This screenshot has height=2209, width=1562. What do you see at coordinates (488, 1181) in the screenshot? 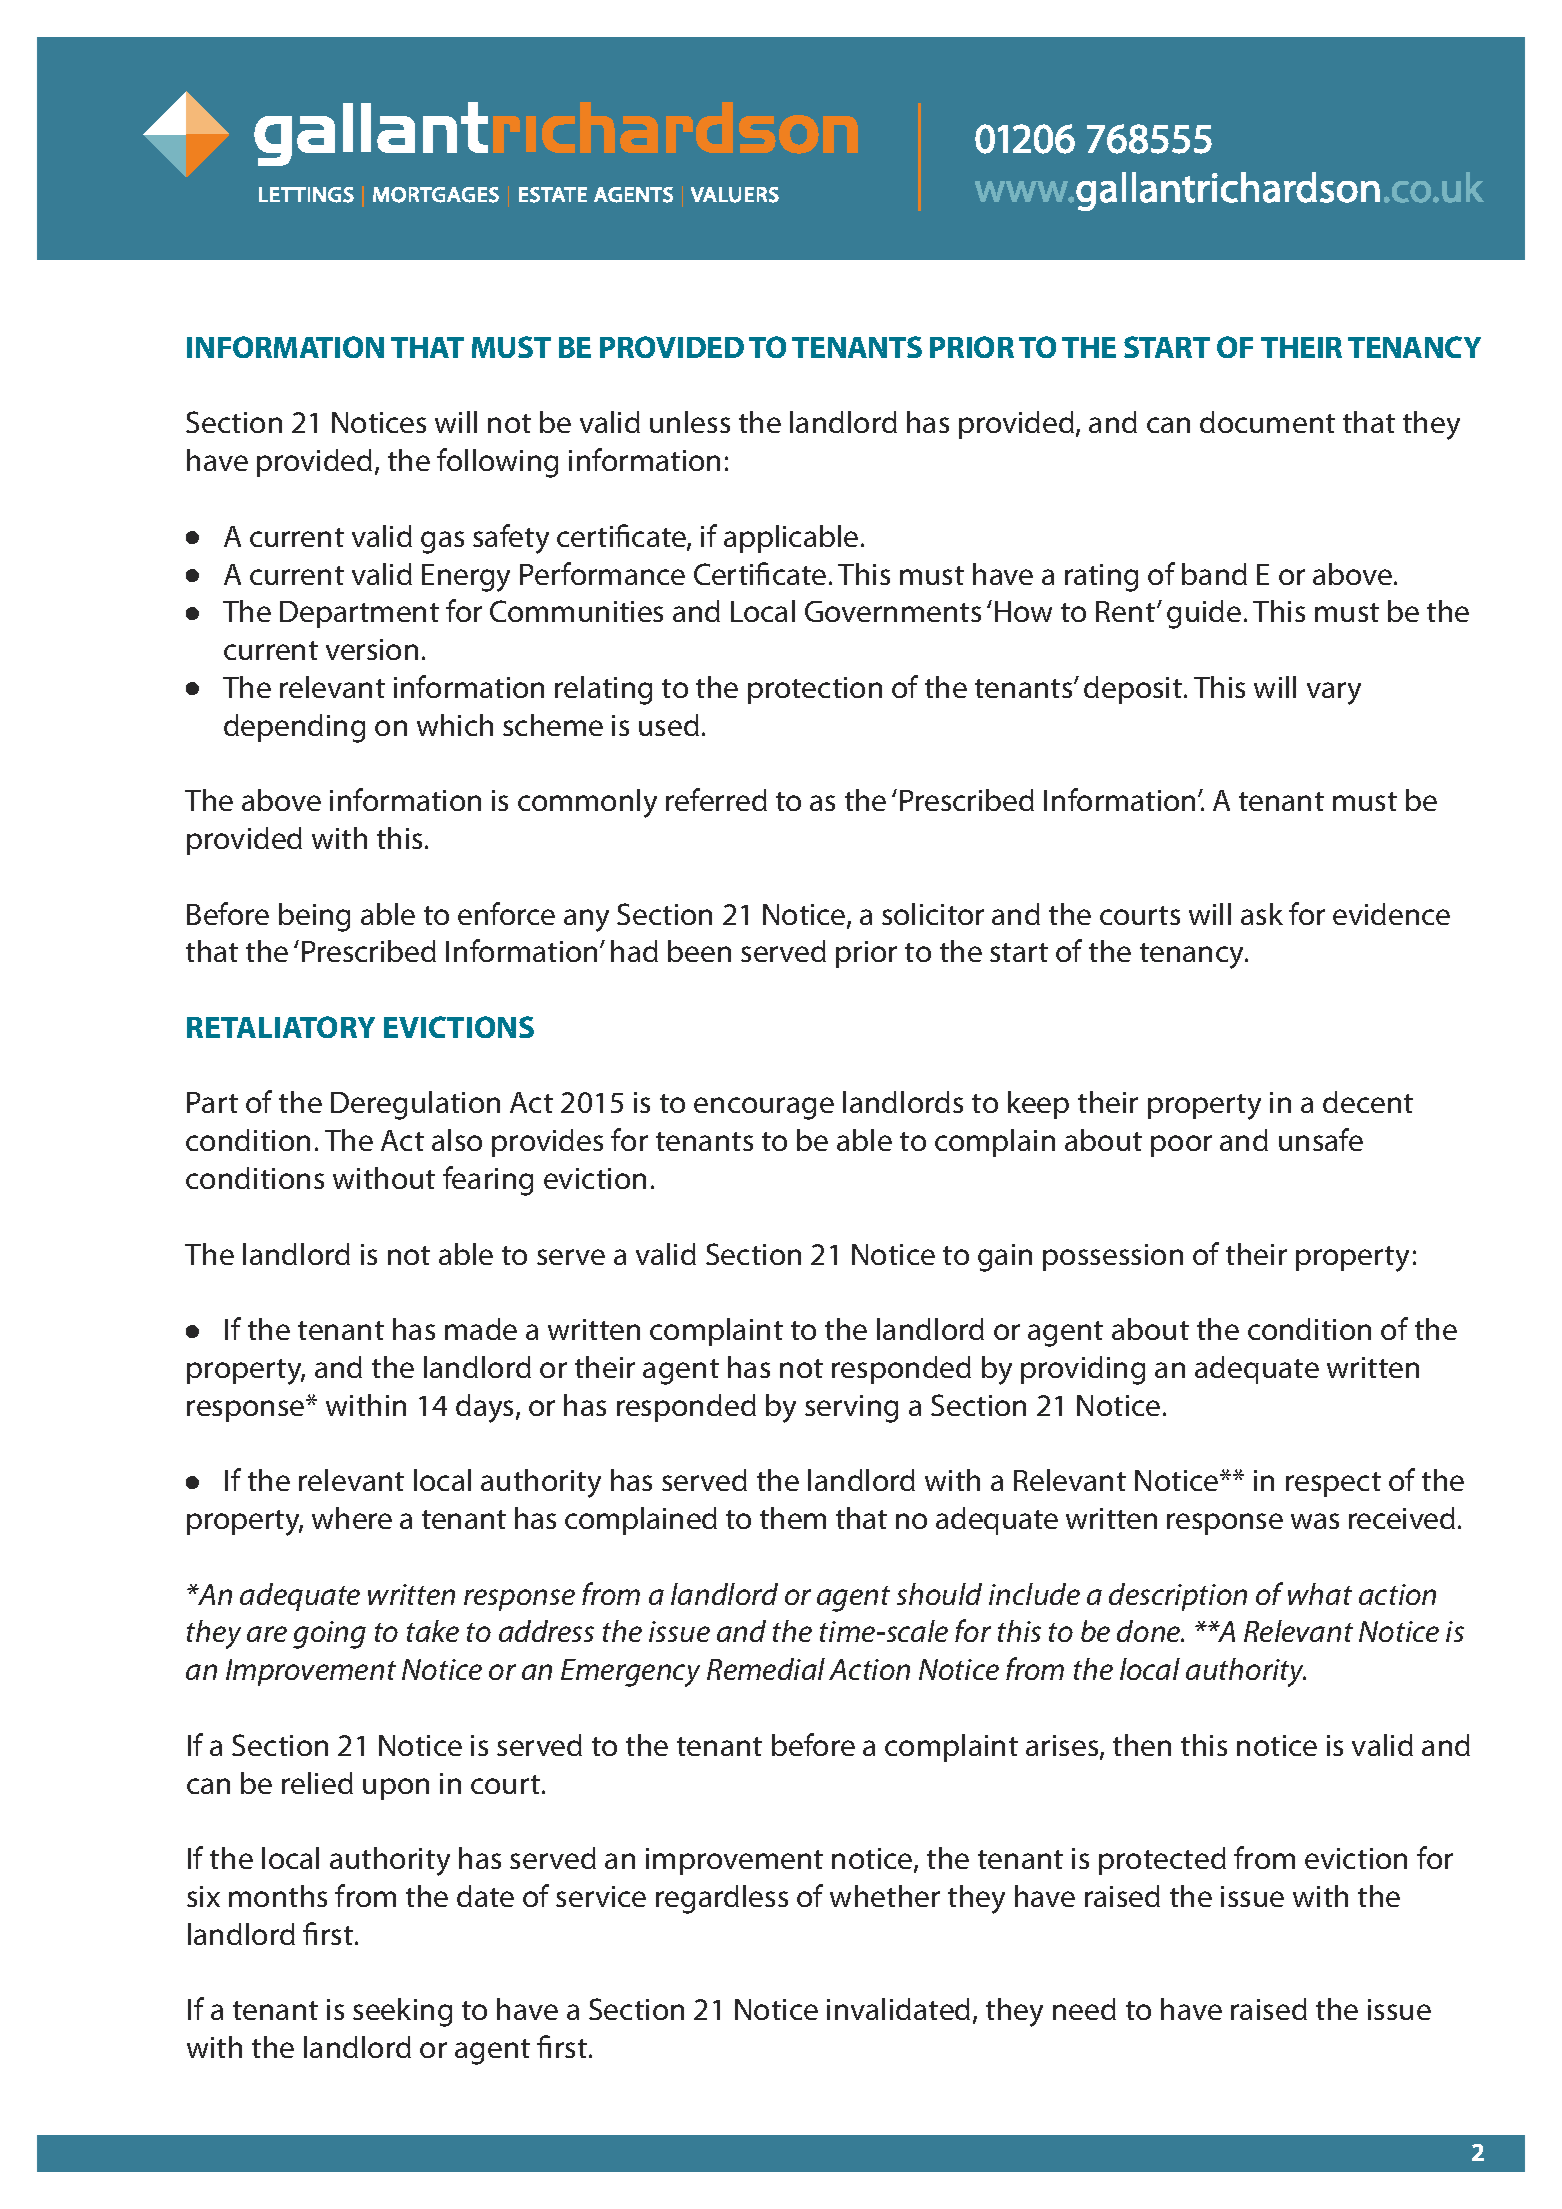
I see `fearing` at bounding box center [488, 1181].
